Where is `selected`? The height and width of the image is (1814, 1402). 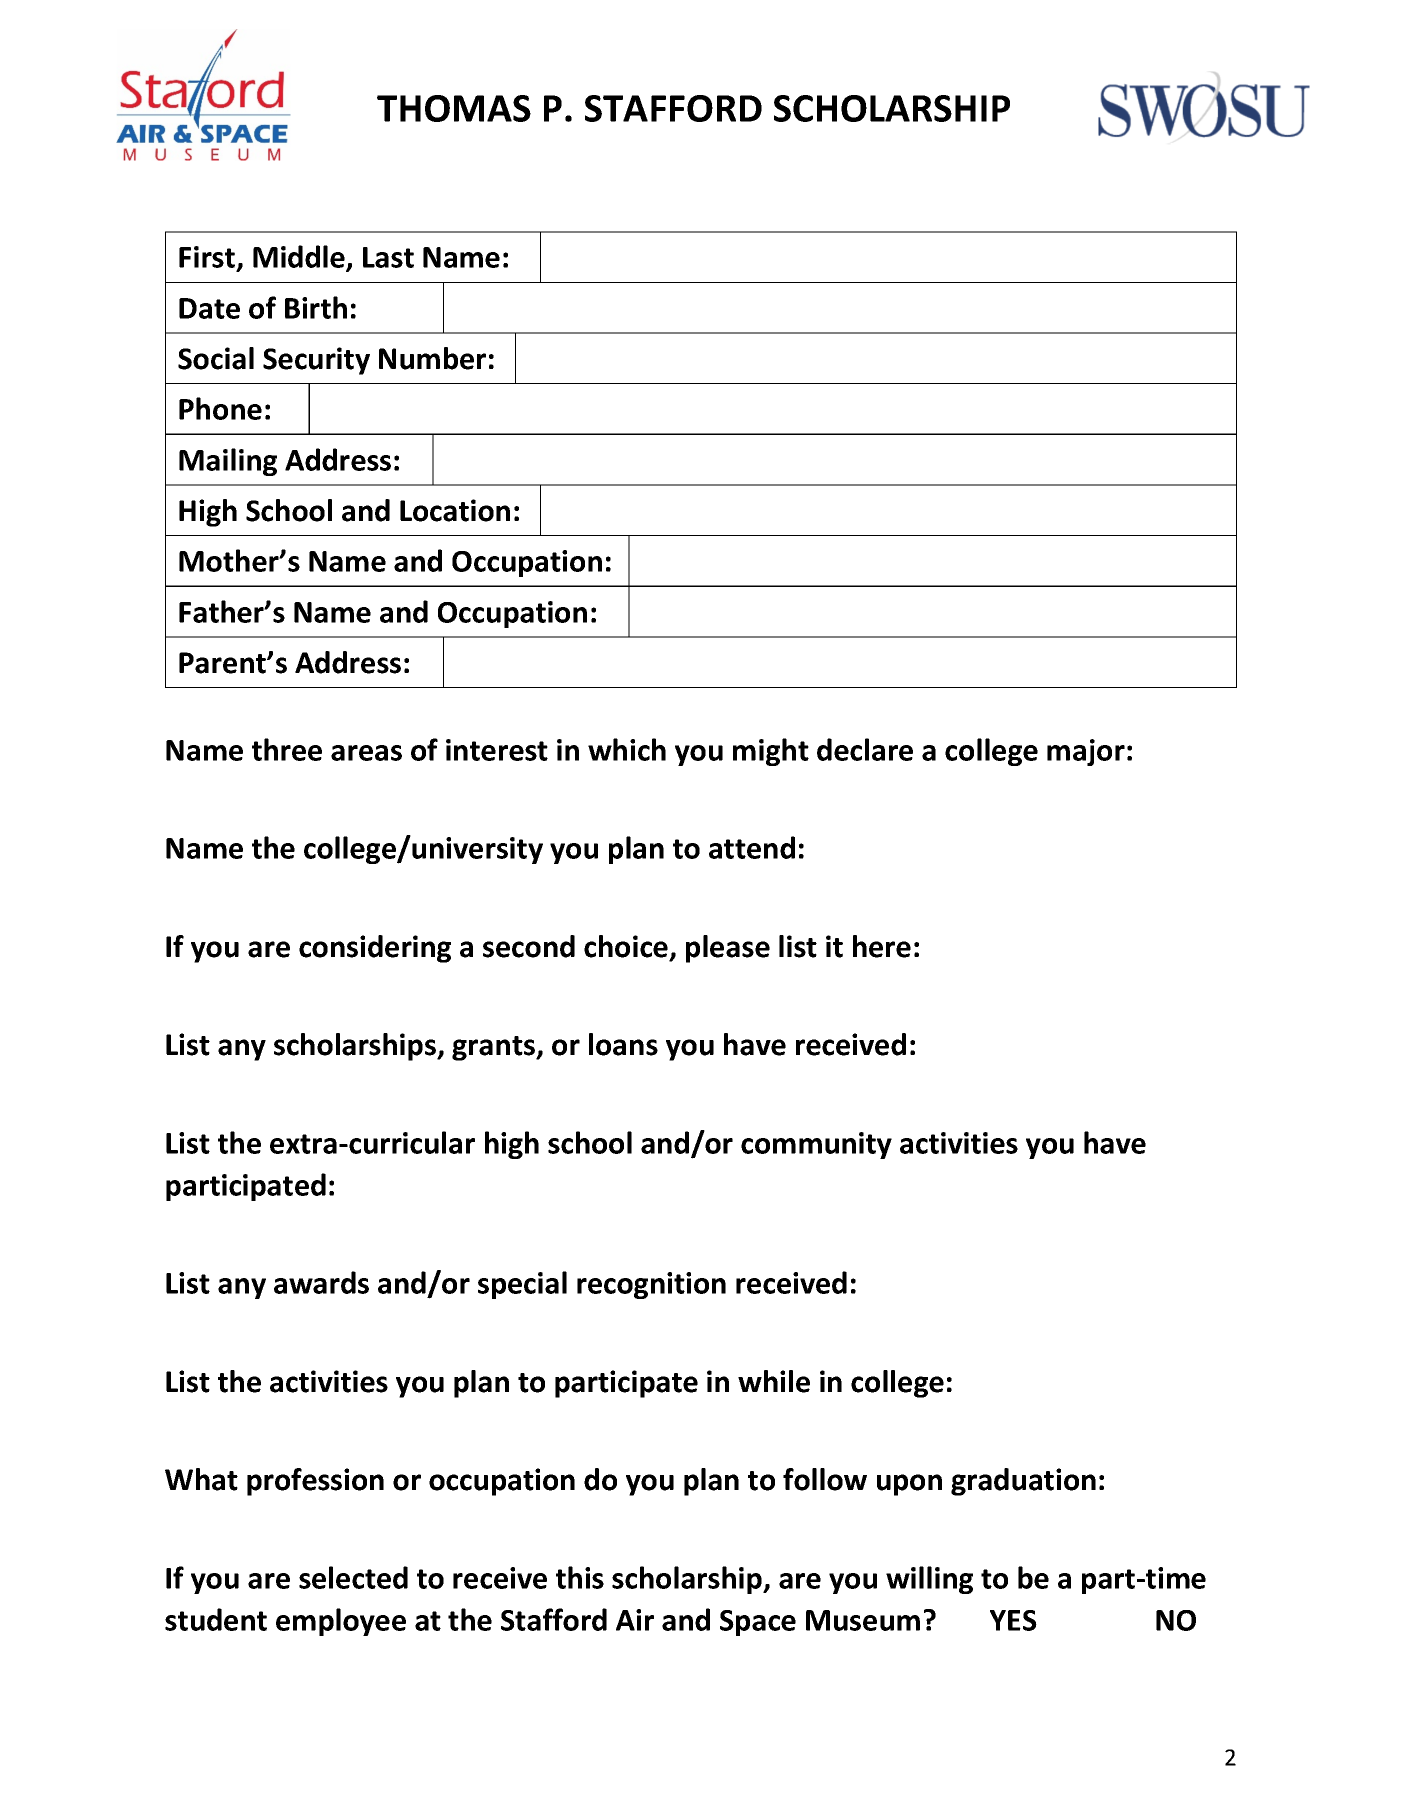 selected is located at coordinates (353, 1577).
